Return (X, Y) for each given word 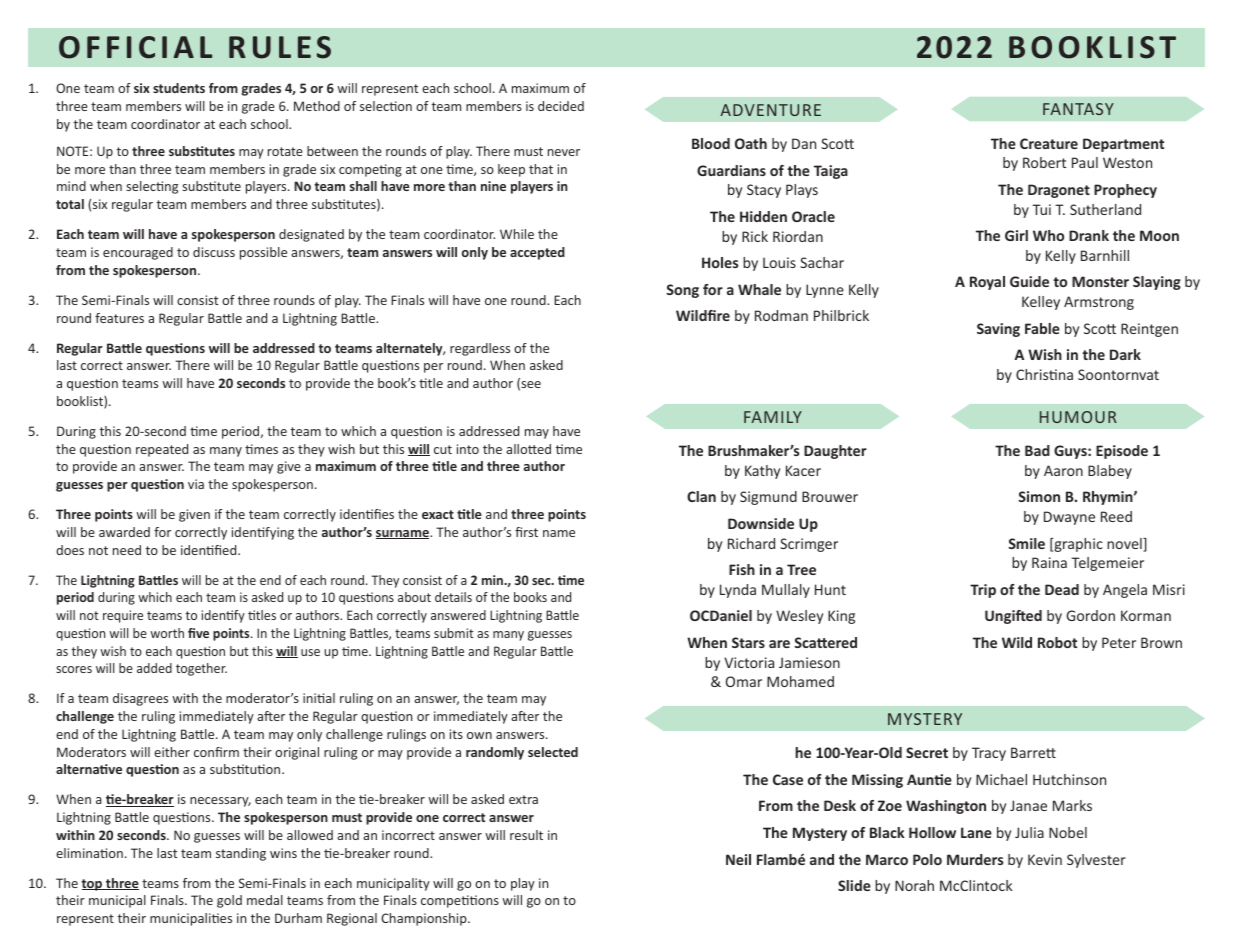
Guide (1029, 281)
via (196, 484)
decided (561, 106)
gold (229, 901)
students (179, 88)
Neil (738, 859)
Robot (1057, 642)
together (201, 669)
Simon (1039, 496)
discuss (214, 252)
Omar (744, 681)
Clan (701, 496)
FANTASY (1078, 109)
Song (682, 291)
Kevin (1045, 859)
